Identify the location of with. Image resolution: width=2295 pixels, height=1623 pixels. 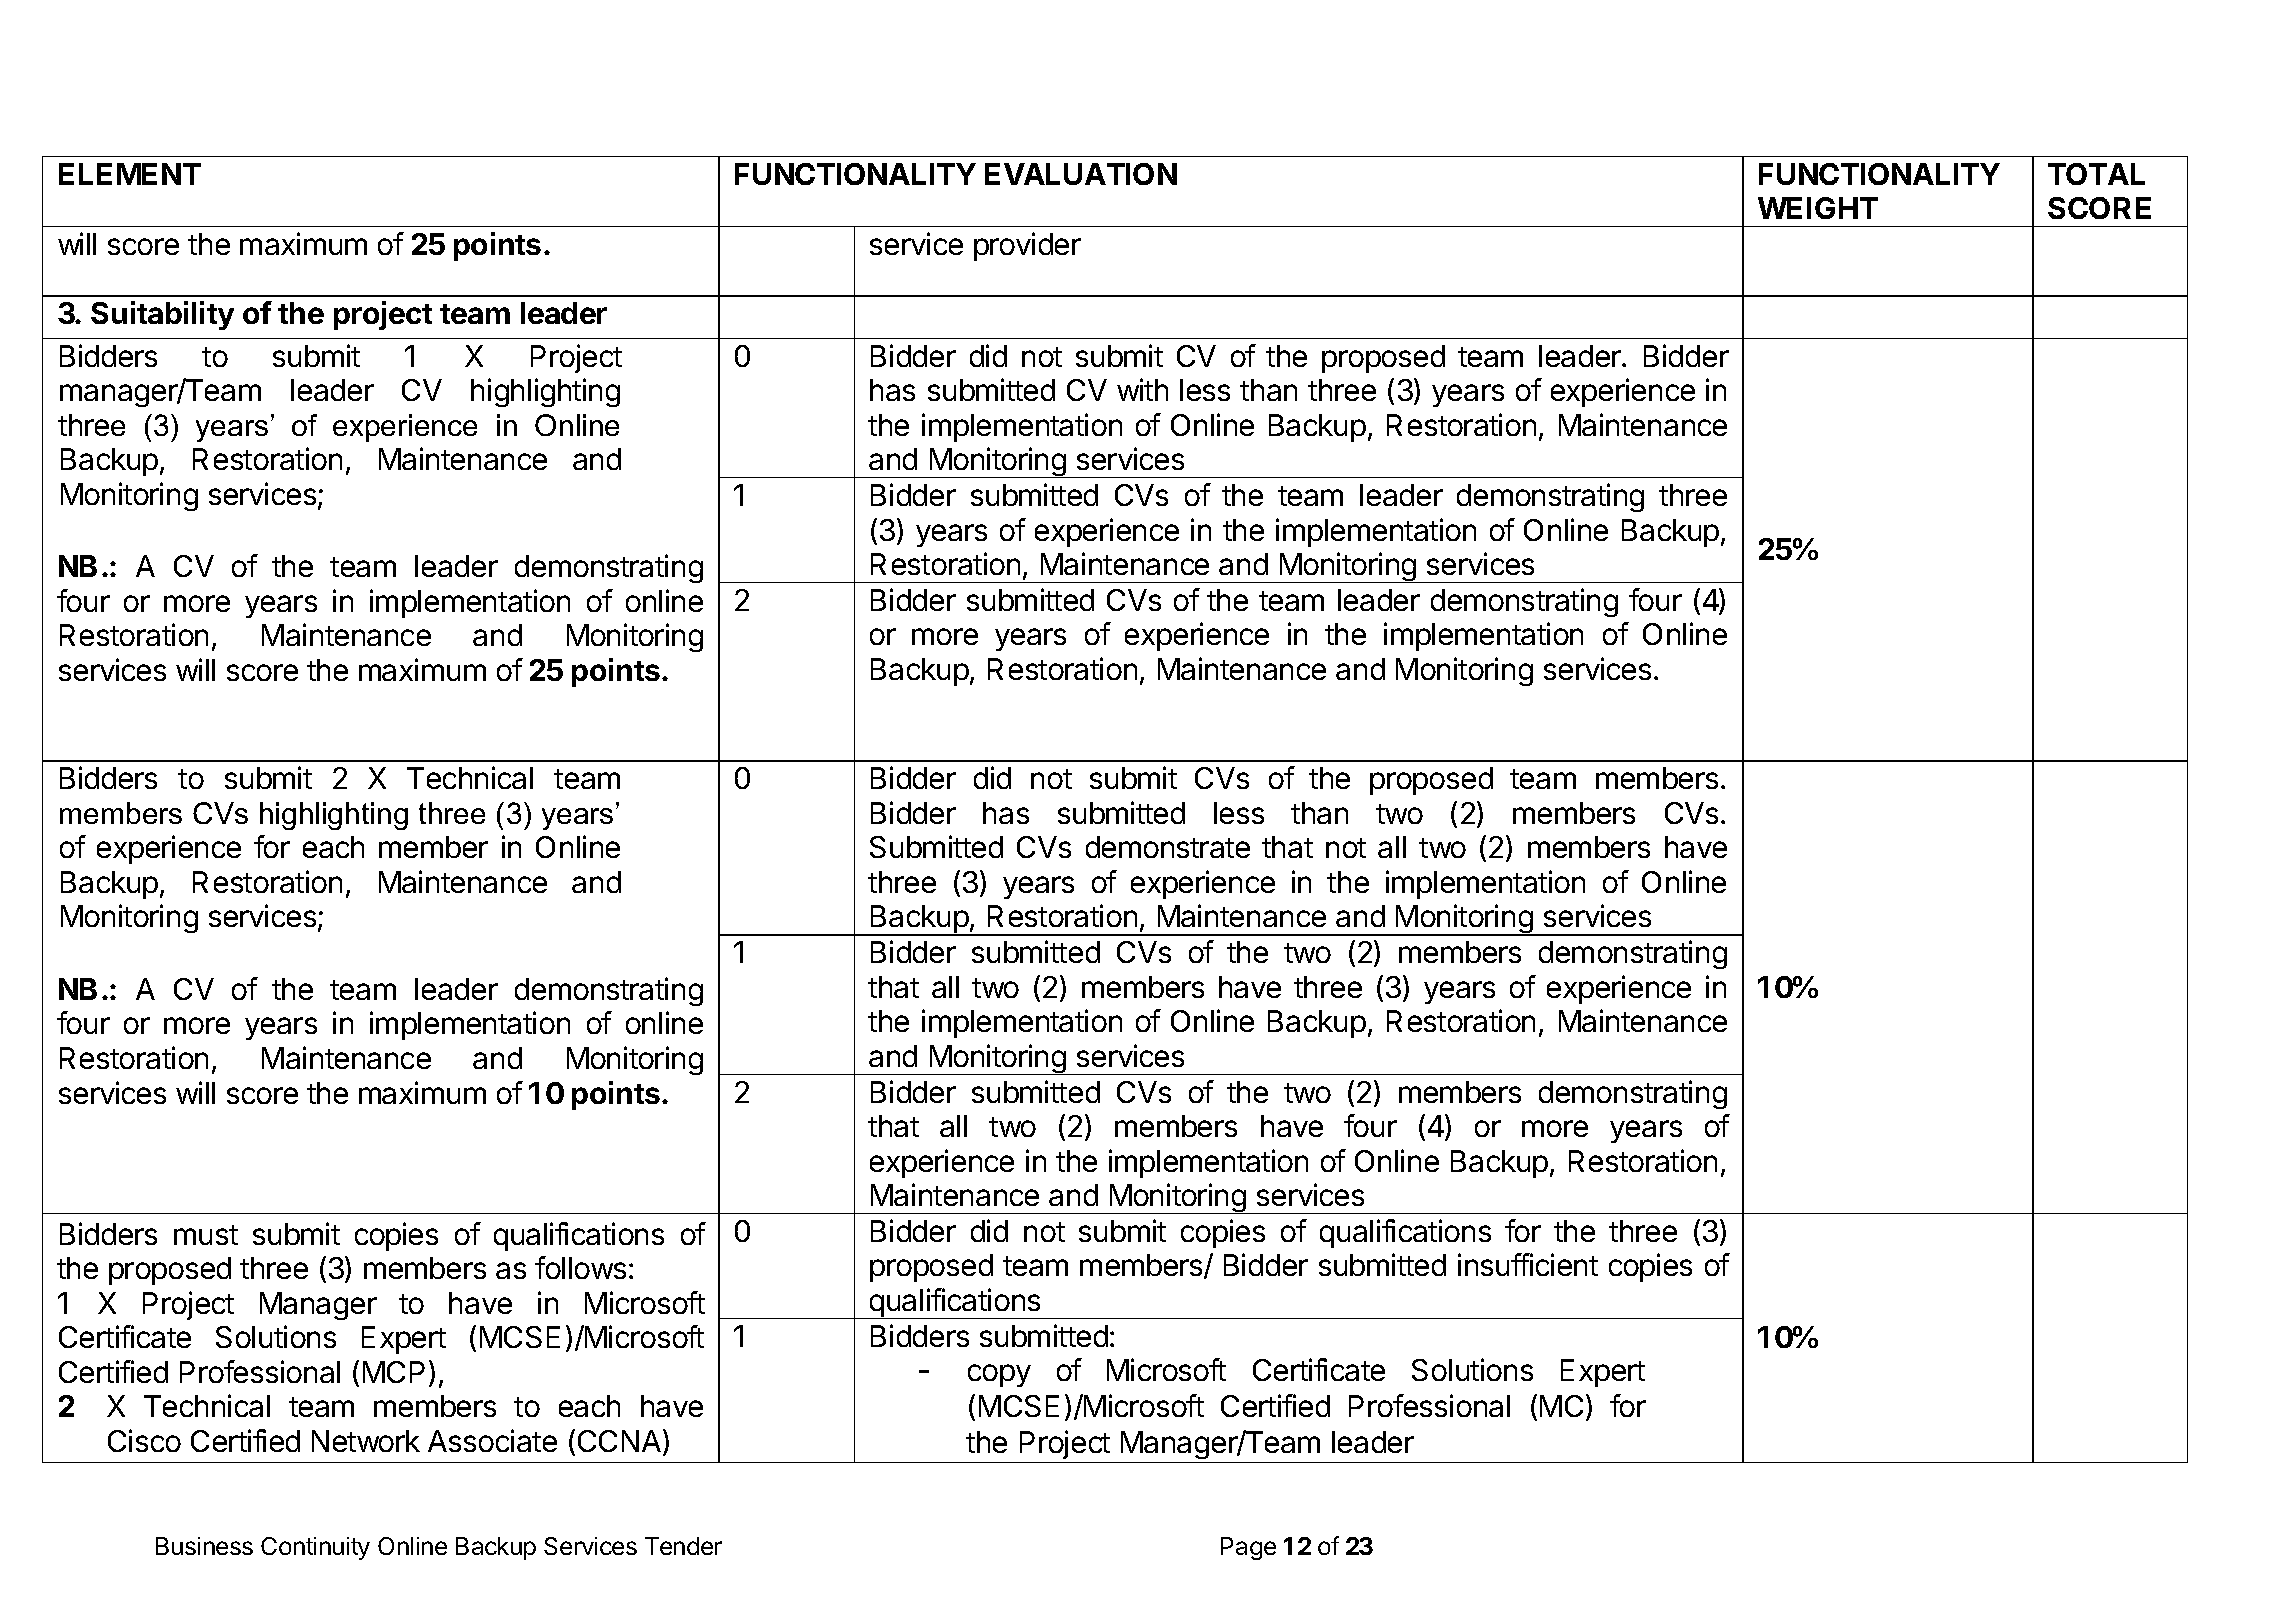
(1142, 389).
